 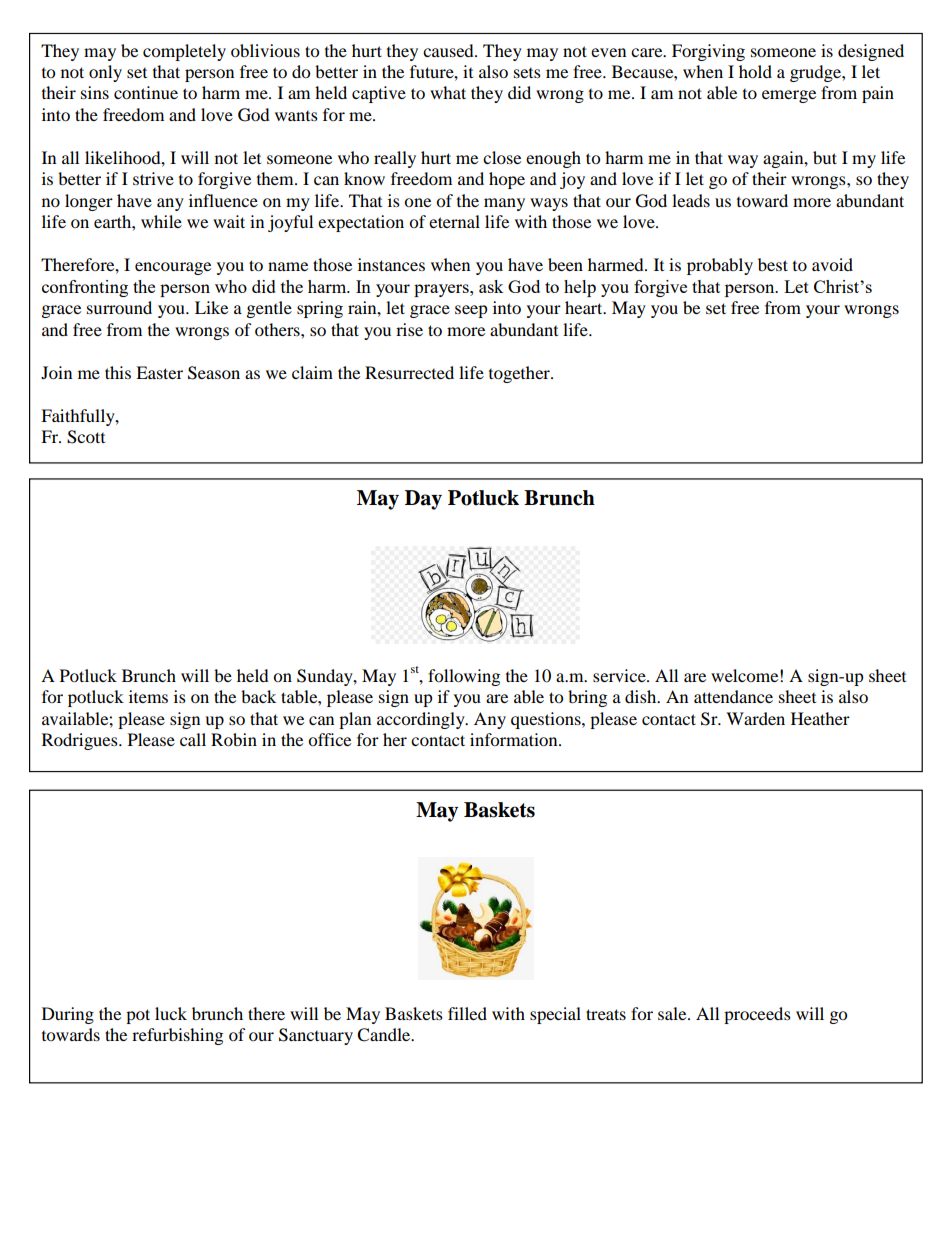 What do you see at coordinates (755, 71) in the document?
I see `hold` at bounding box center [755, 71].
